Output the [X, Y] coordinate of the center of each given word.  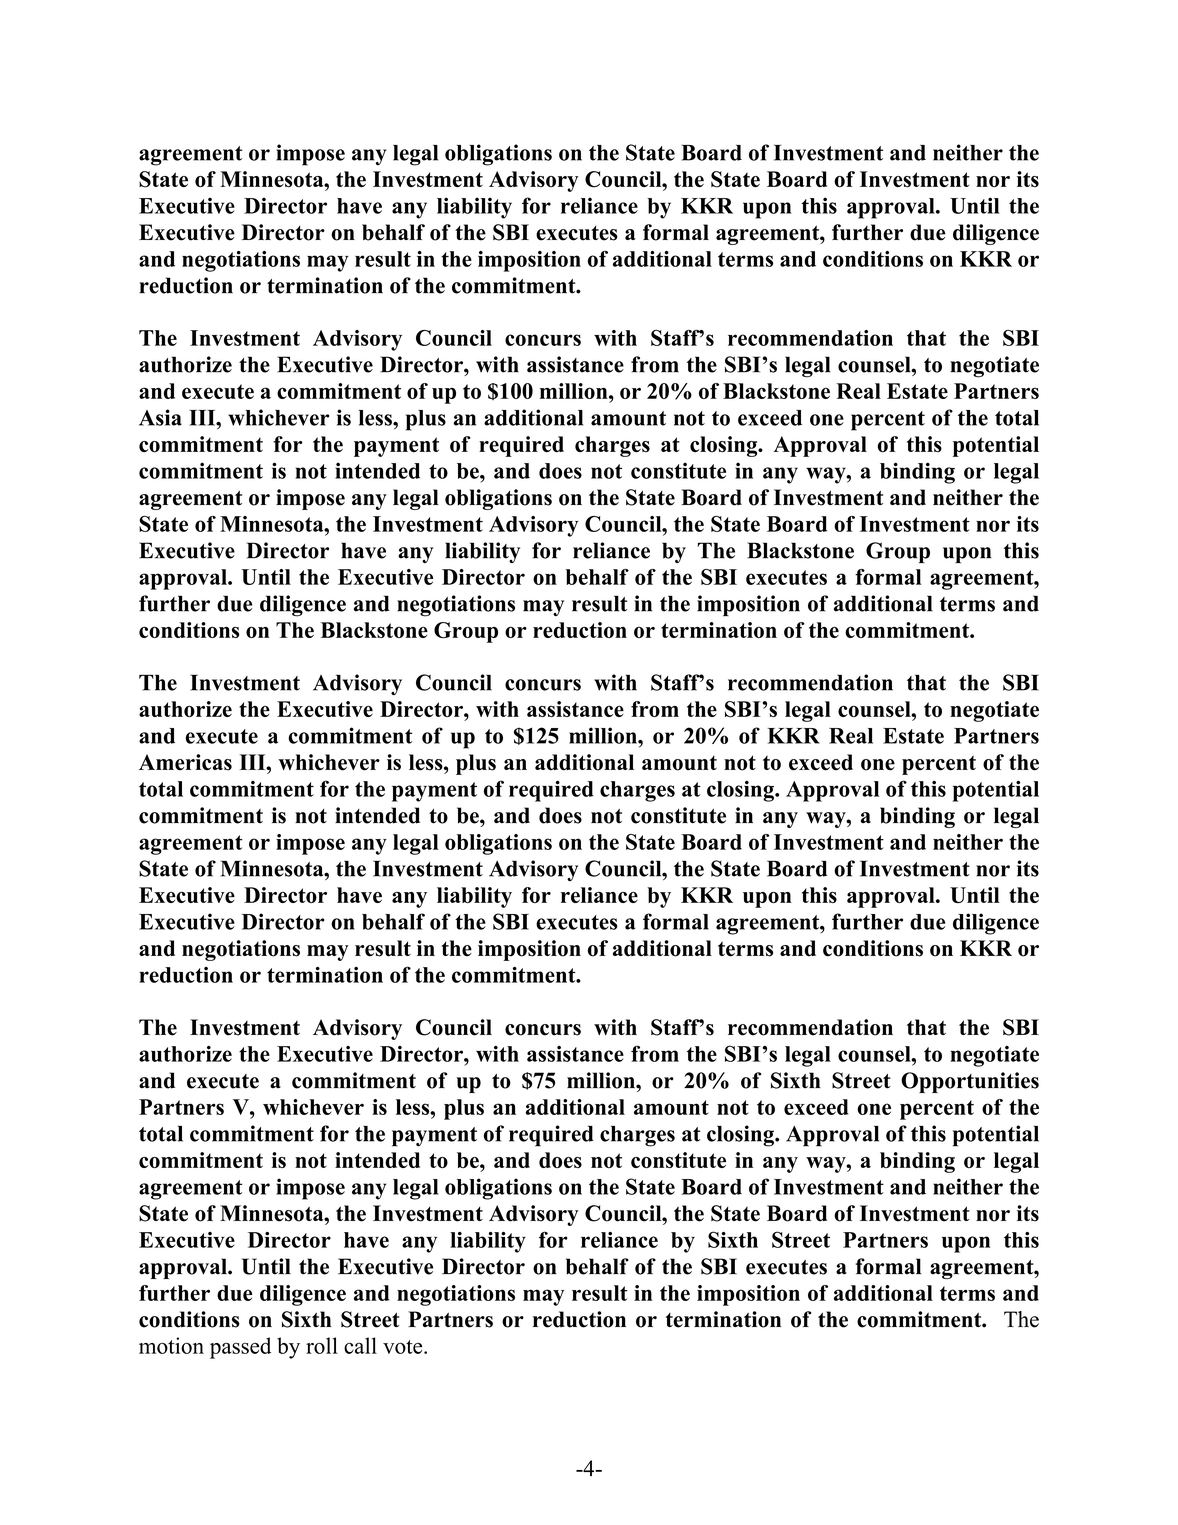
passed [240, 1348]
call [360, 1345]
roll [322, 1345]
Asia [160, 417]
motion [171, 1345]
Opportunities [970, 1082]
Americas [185, 762]
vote [404, 1347]
